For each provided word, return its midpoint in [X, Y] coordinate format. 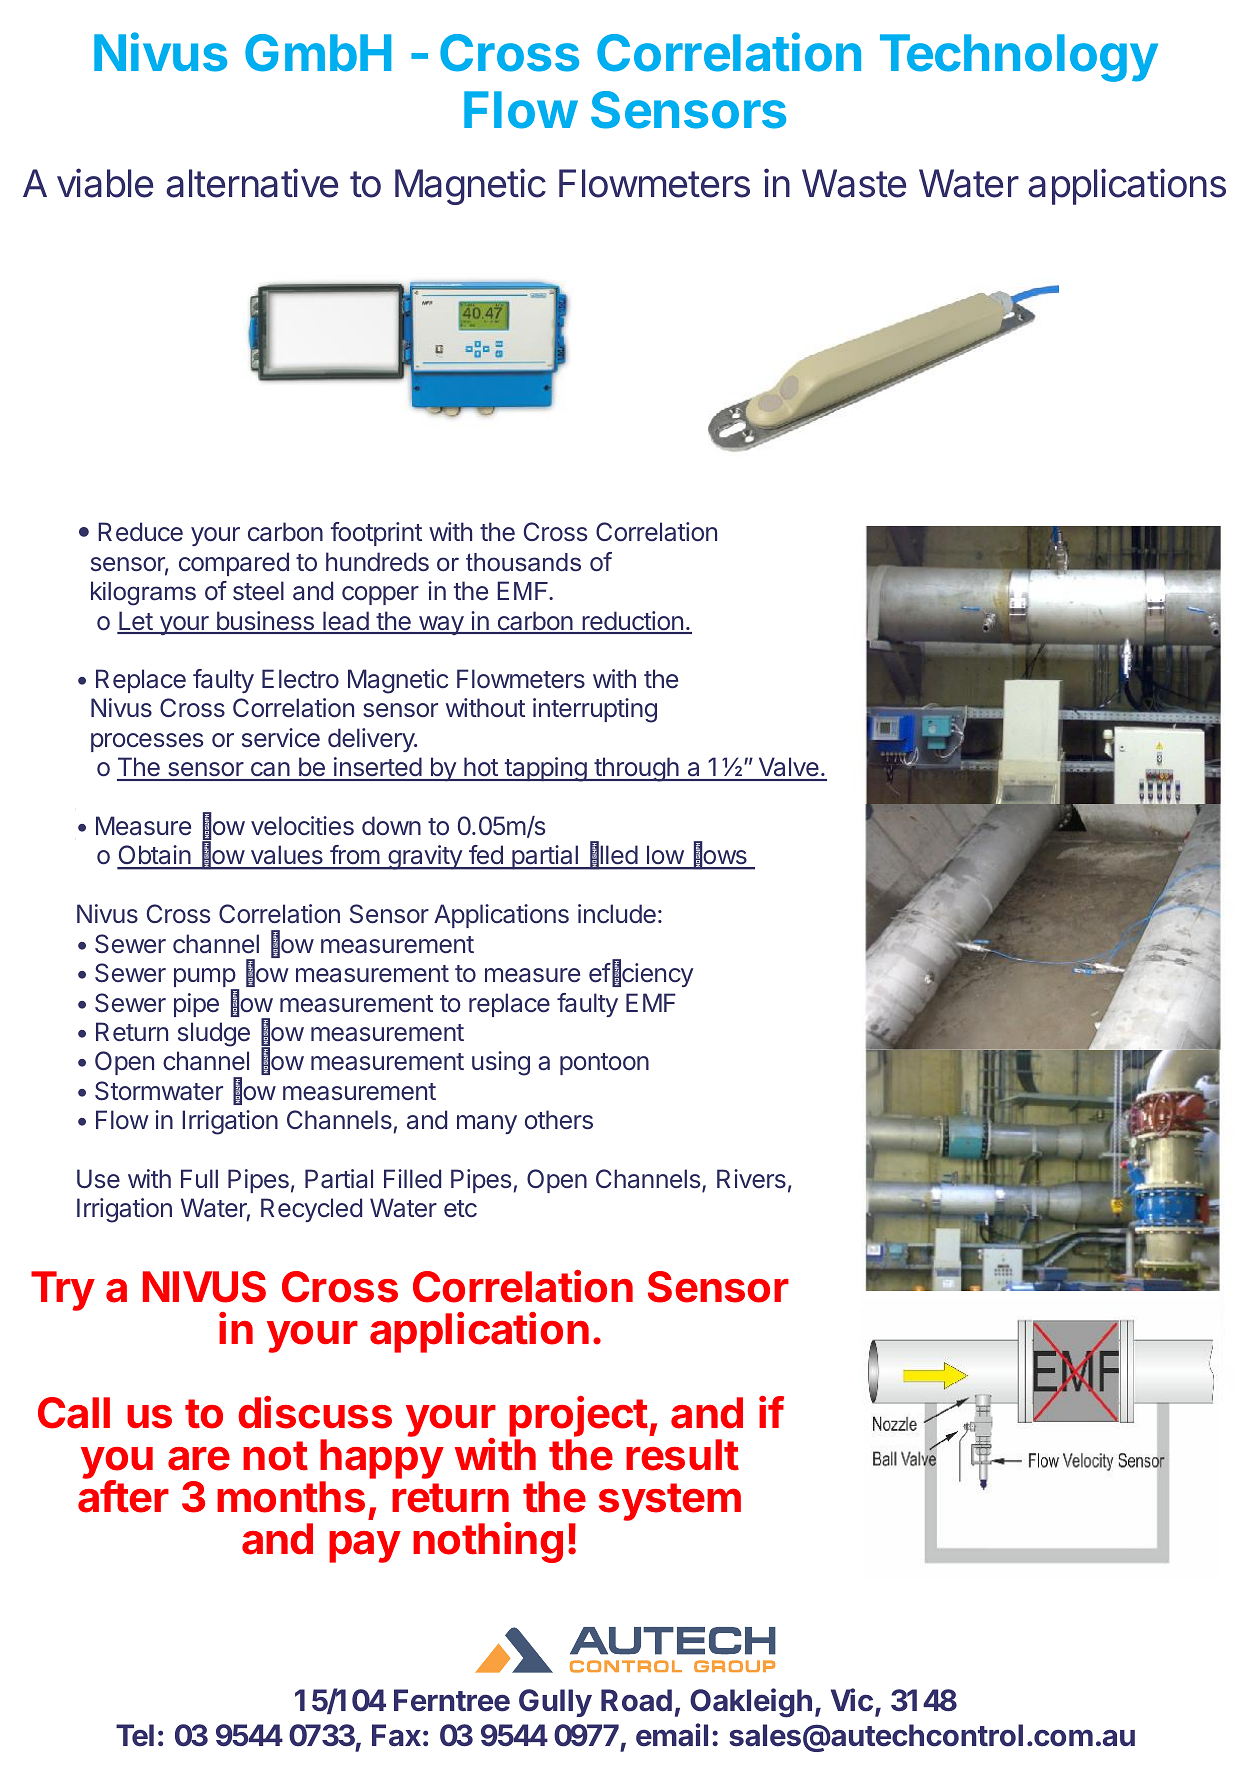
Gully [555, 1703]
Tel [135, 1735]
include [617, 914]
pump [205, 979]
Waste [854, 183]
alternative [252, 183]
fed [486, 856]
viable [105, 183]
